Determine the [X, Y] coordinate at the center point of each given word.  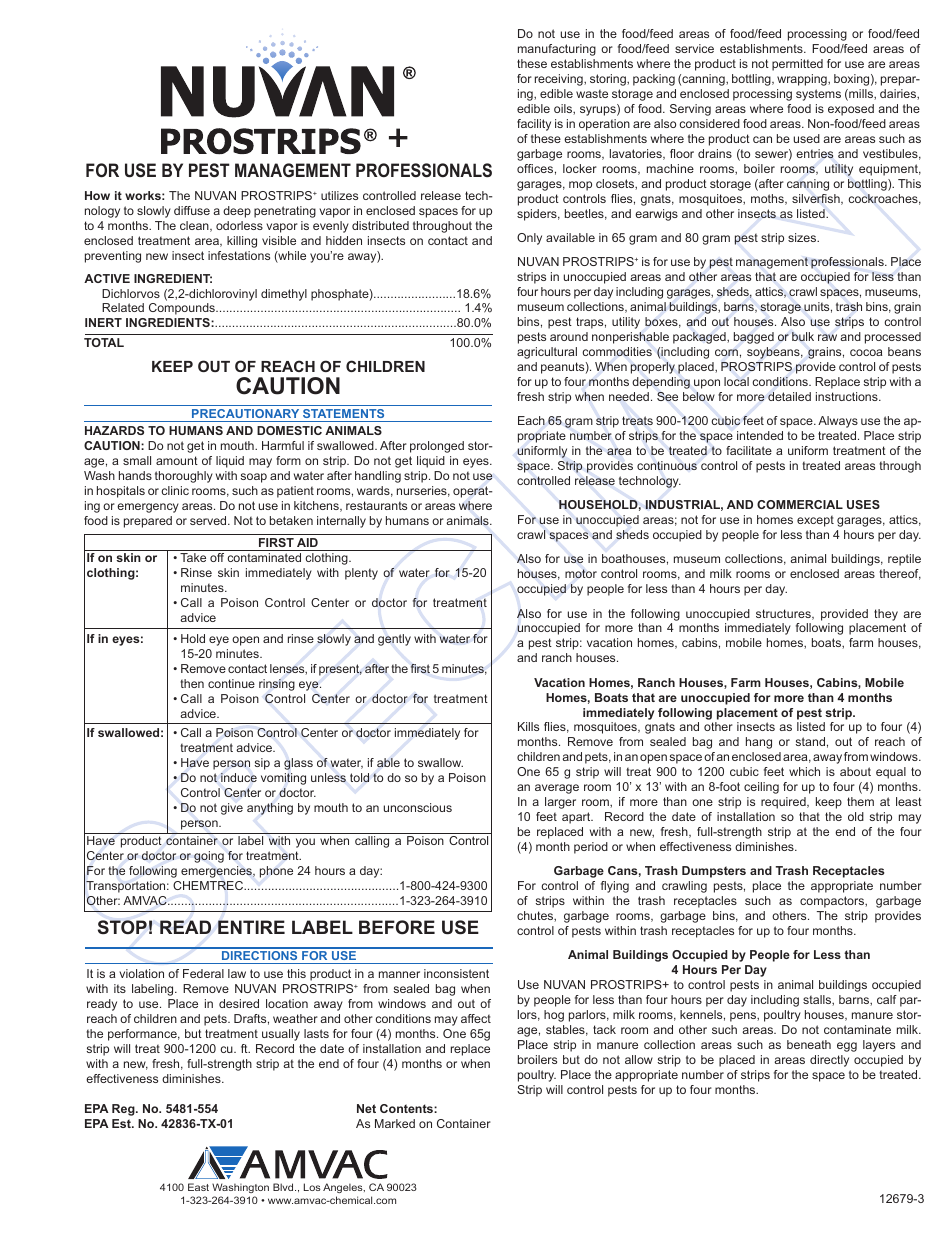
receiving [560, 80]
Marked [395, 1123]
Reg [124, 1110]
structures [784, 614]
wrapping [803, 80]
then [192, 683]
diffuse [192, 210]
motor [581, 574]
